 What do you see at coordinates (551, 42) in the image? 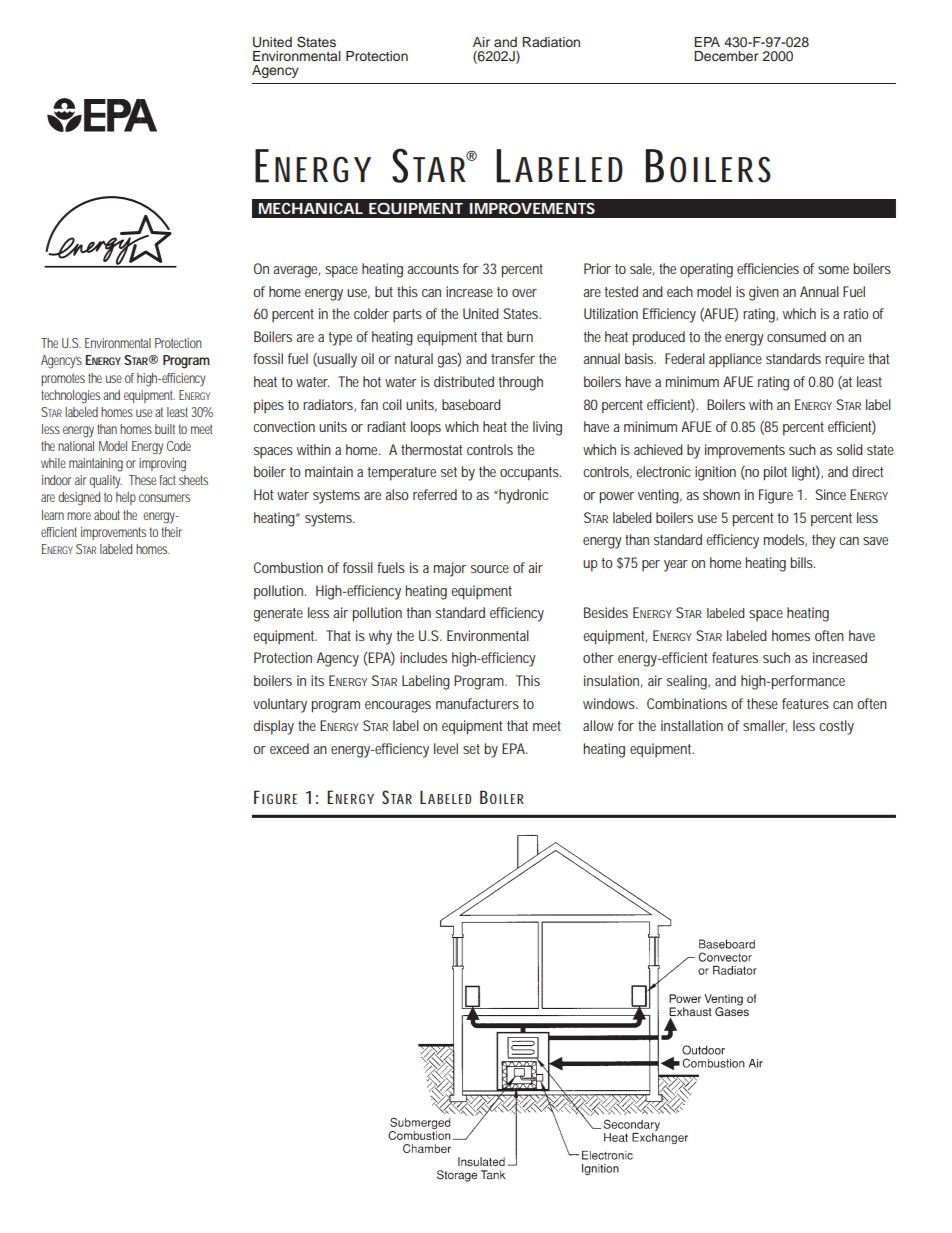
I see `Radiation` at bounding box center [551, 42].
